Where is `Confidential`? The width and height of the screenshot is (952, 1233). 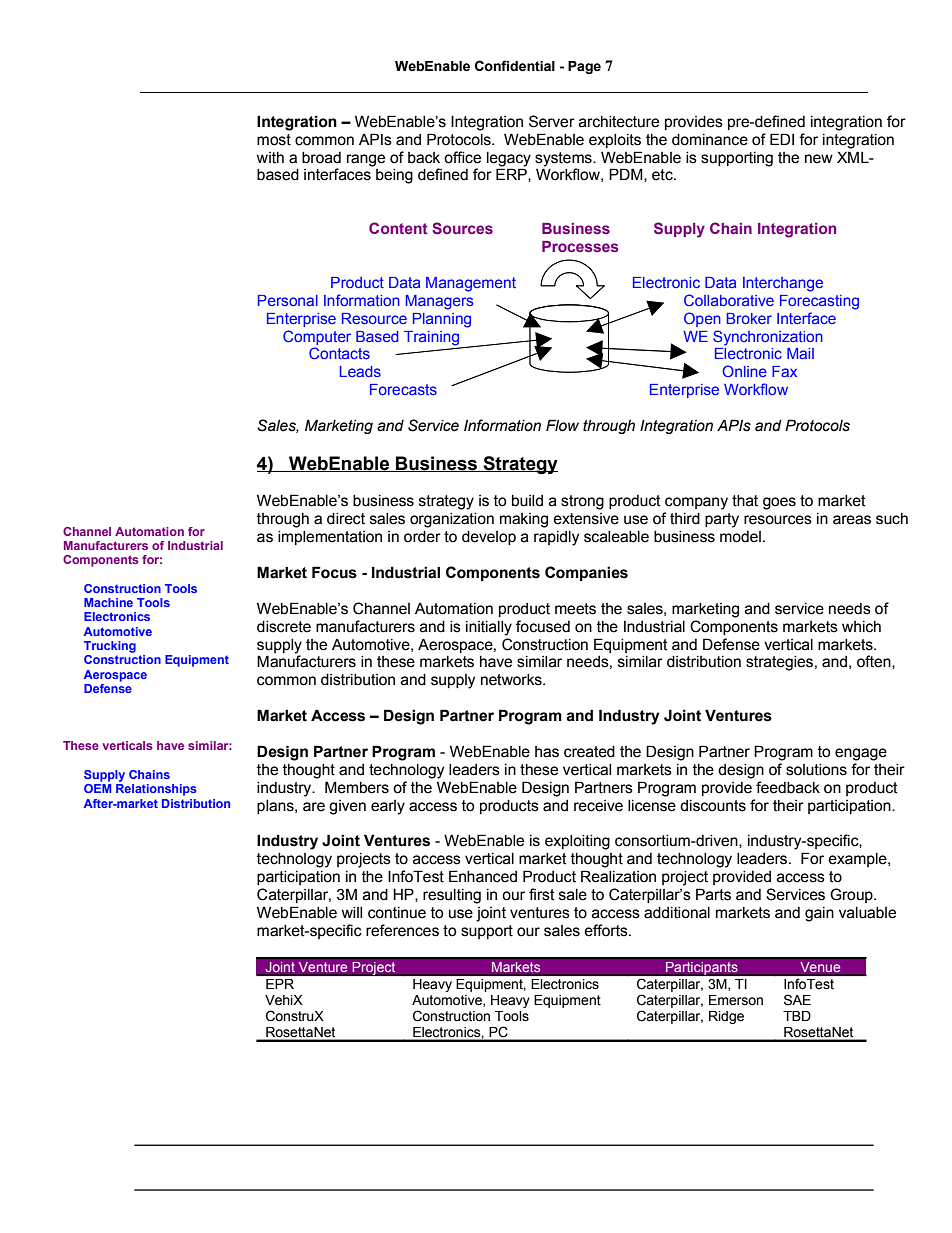
Confidential is located at coordinates (515, 66).
